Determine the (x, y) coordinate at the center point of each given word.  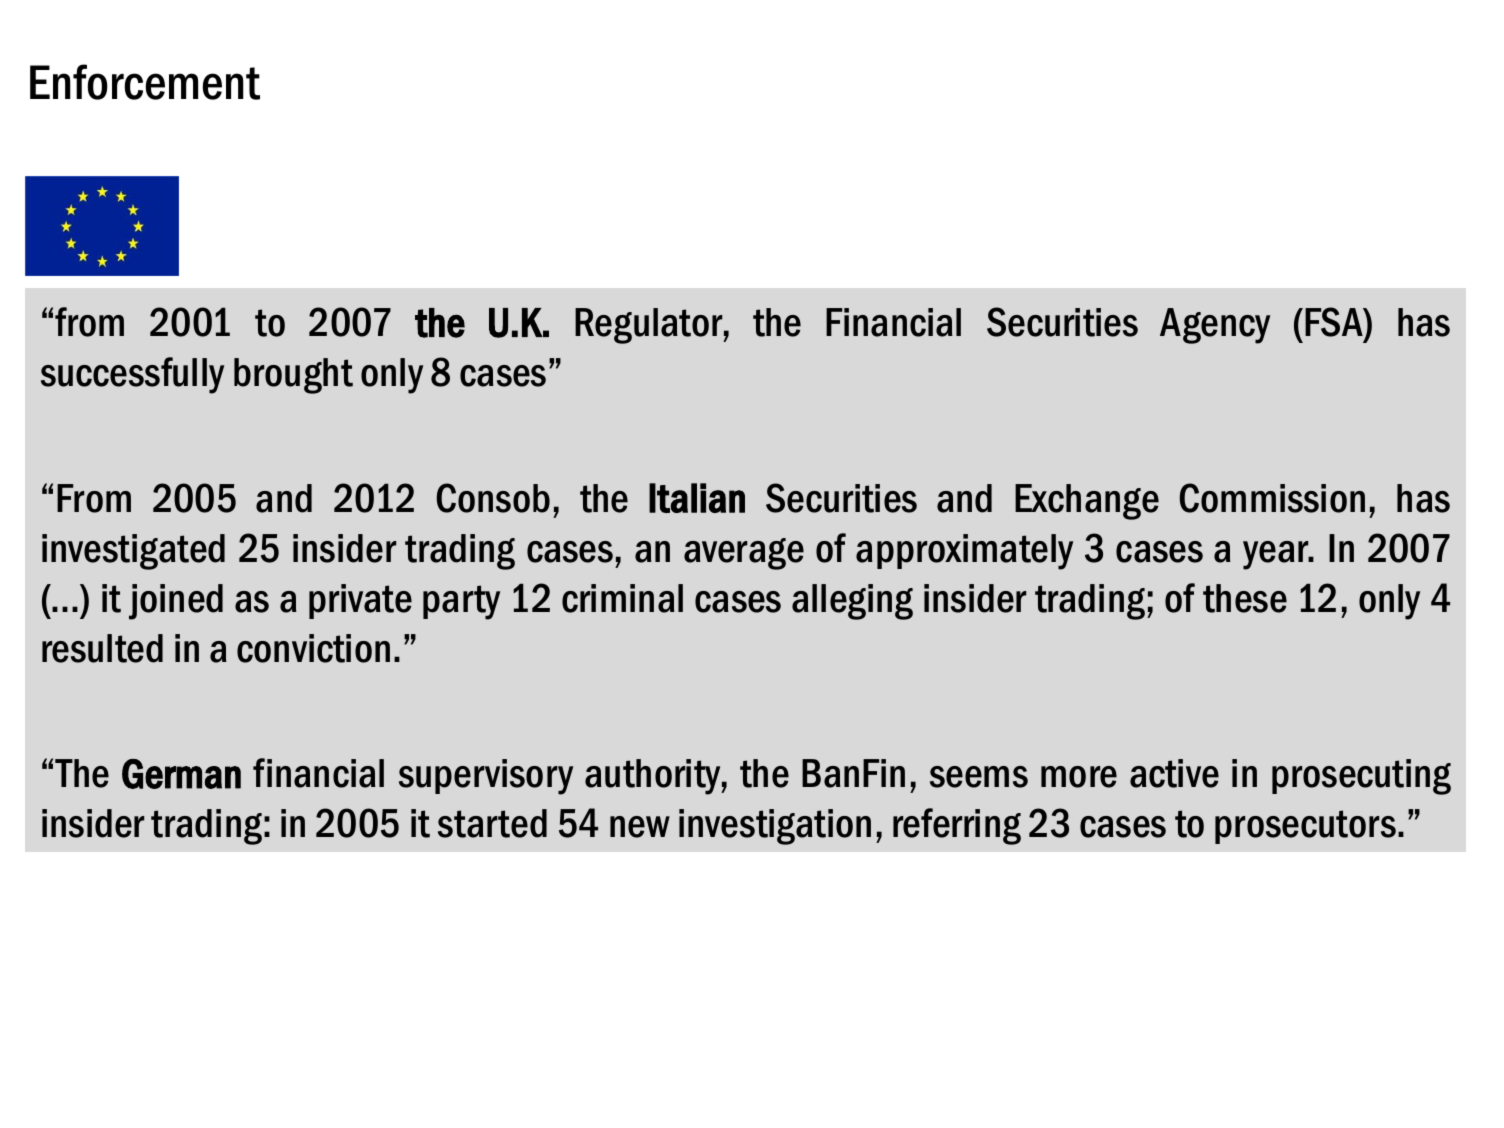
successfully (132, 375)
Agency (1215, 326)
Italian (697, 498)
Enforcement (145, 82)
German (181, 774)
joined (176, 602)
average (744, 554)
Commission (1272, 498)
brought (293, 376)
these (1245, 598)
